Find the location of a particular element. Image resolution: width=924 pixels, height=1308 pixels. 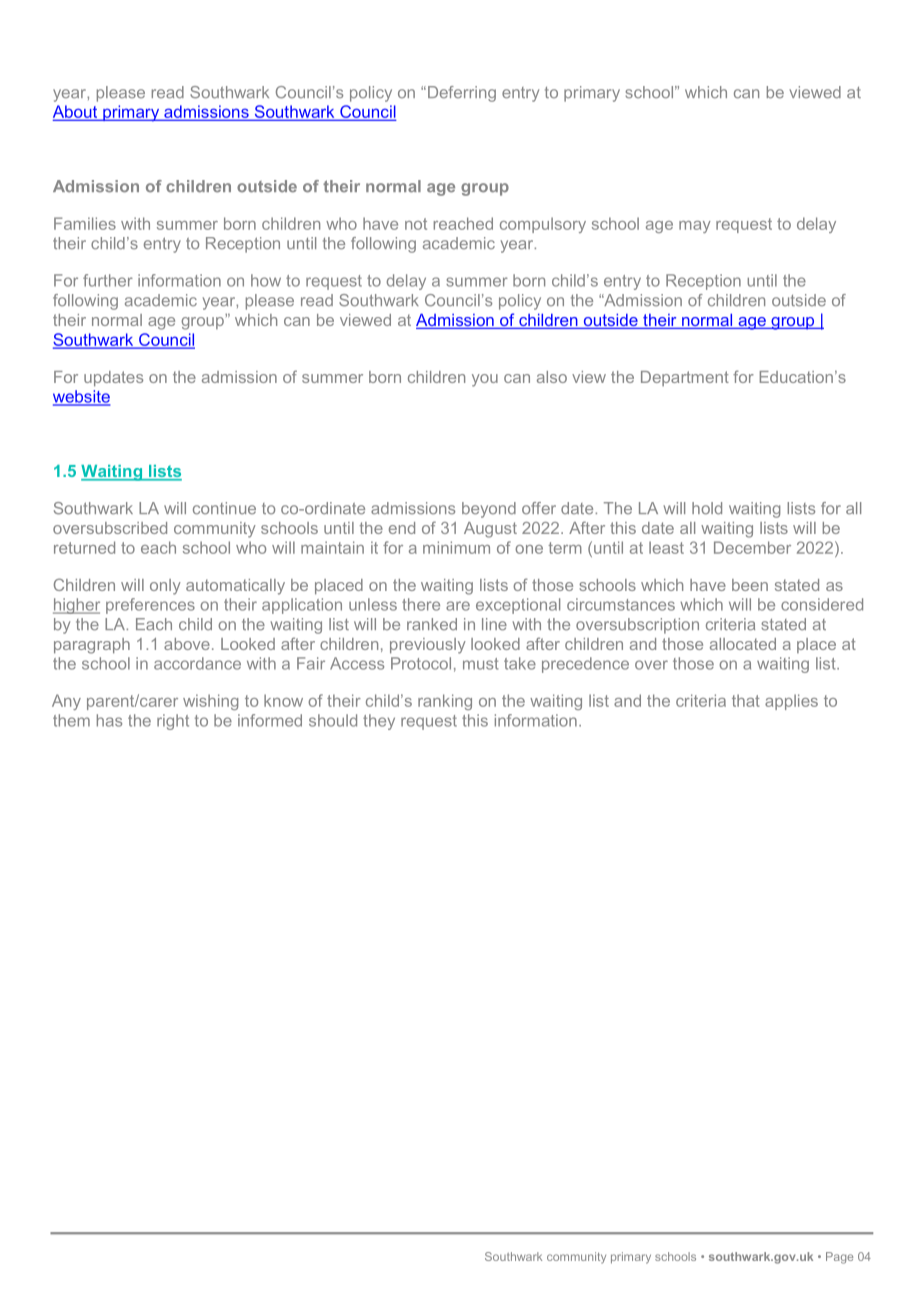

accordance is located at coordinates (197, 663).
